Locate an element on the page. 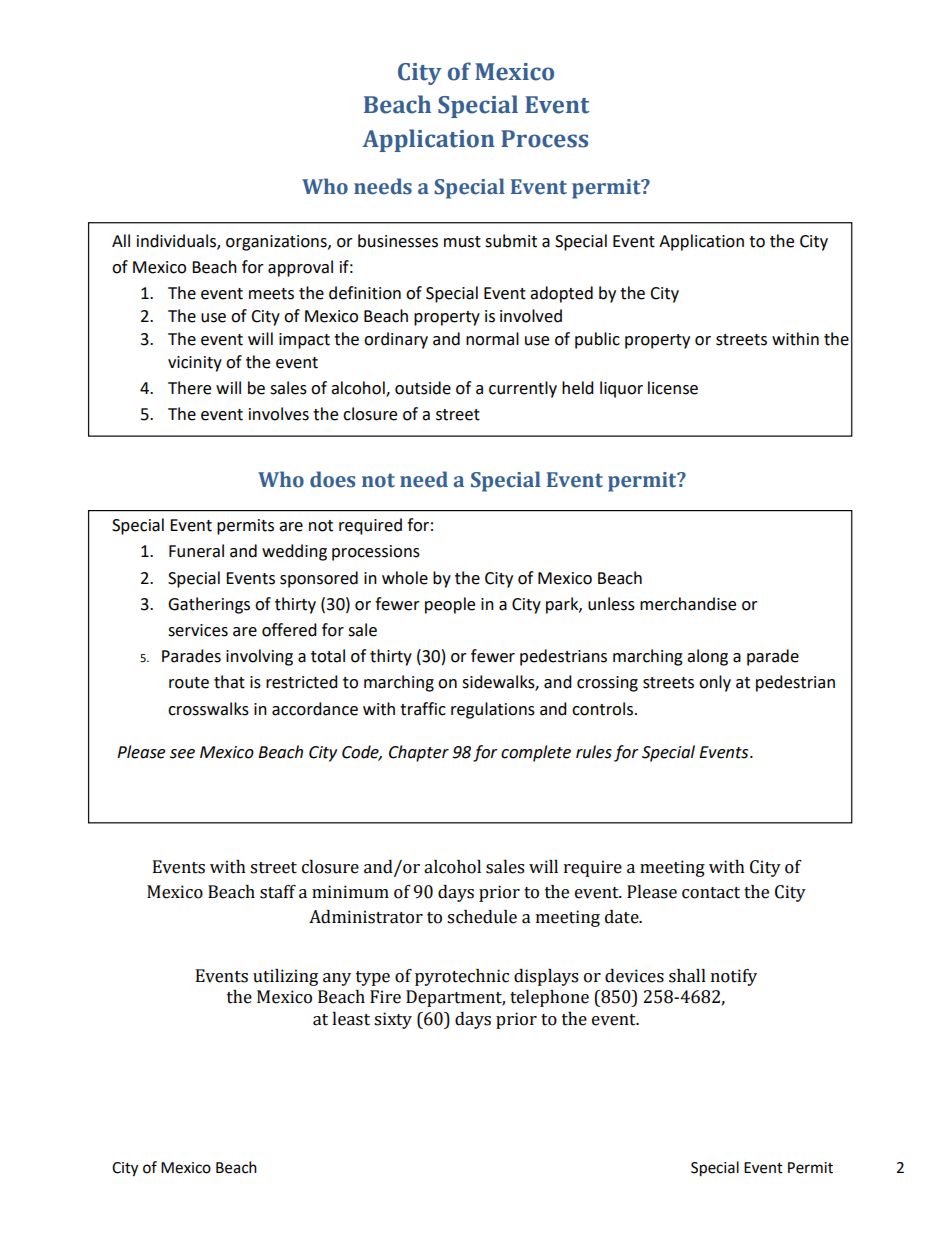 The height and width of the document is (1233, 952). utilizing is located at coordinates (285, 977).
